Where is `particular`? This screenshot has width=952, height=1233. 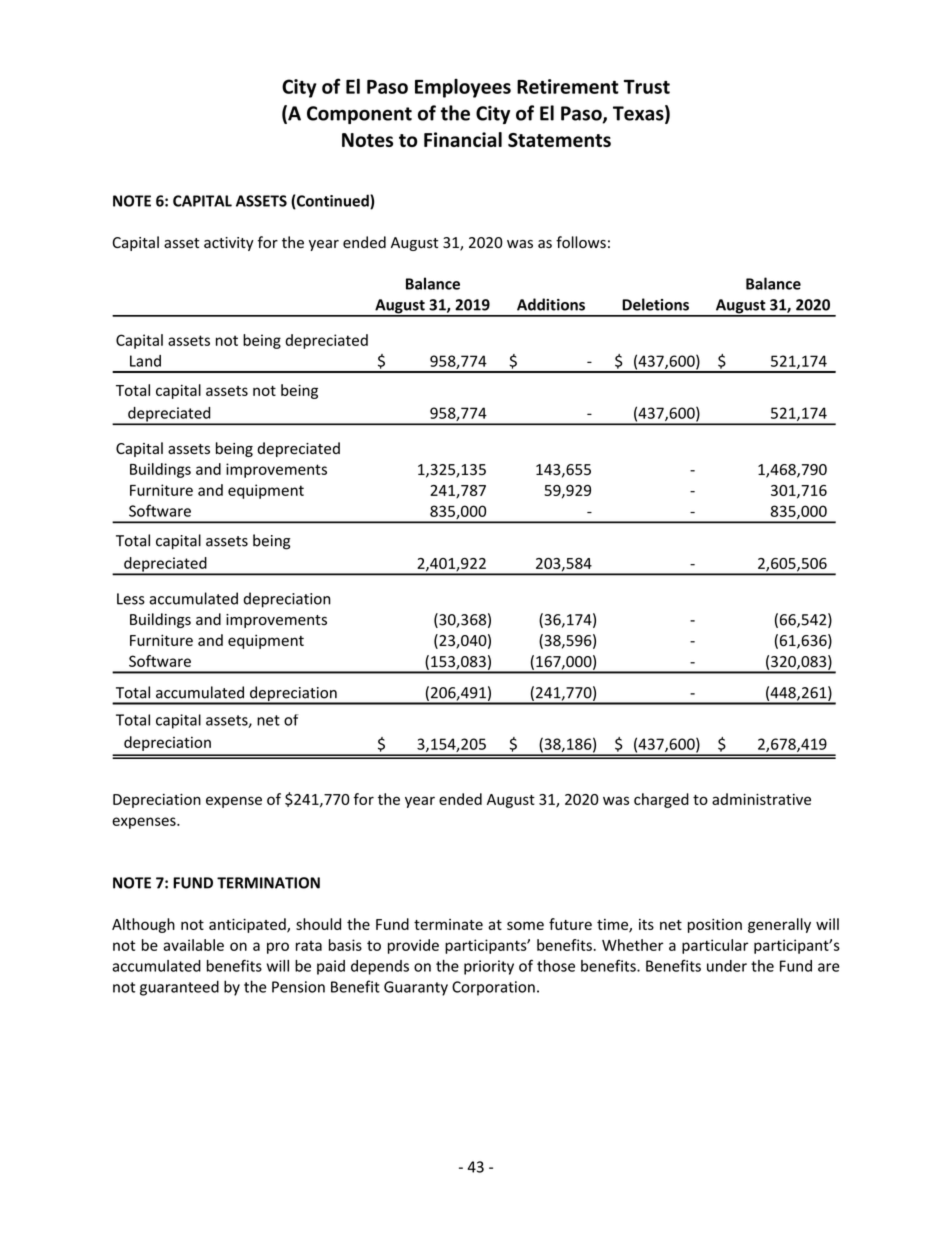
particular is located at coordinates (715, 946).
